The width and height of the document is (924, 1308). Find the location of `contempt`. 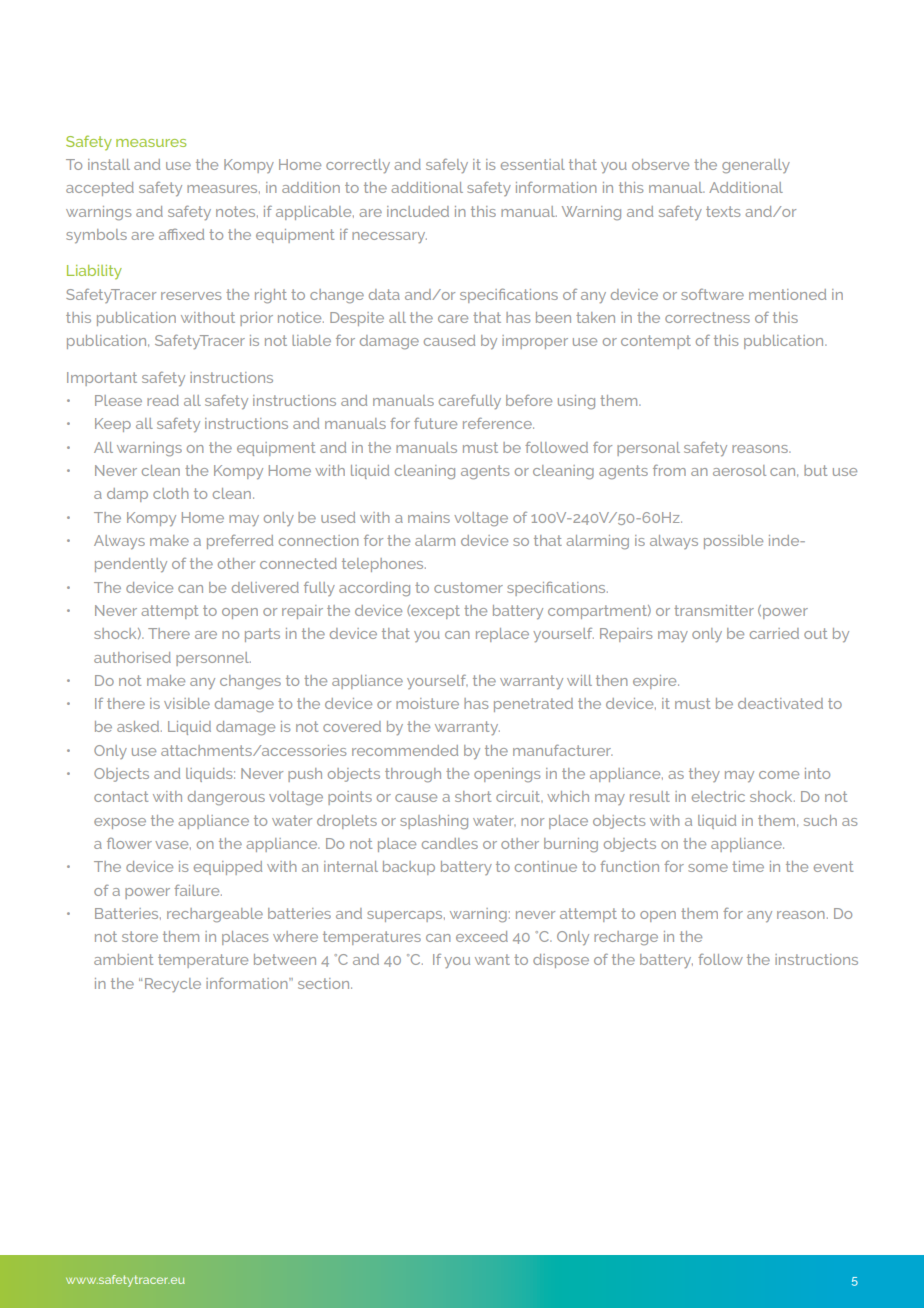

contempt is located at coordinates (656, 342).
